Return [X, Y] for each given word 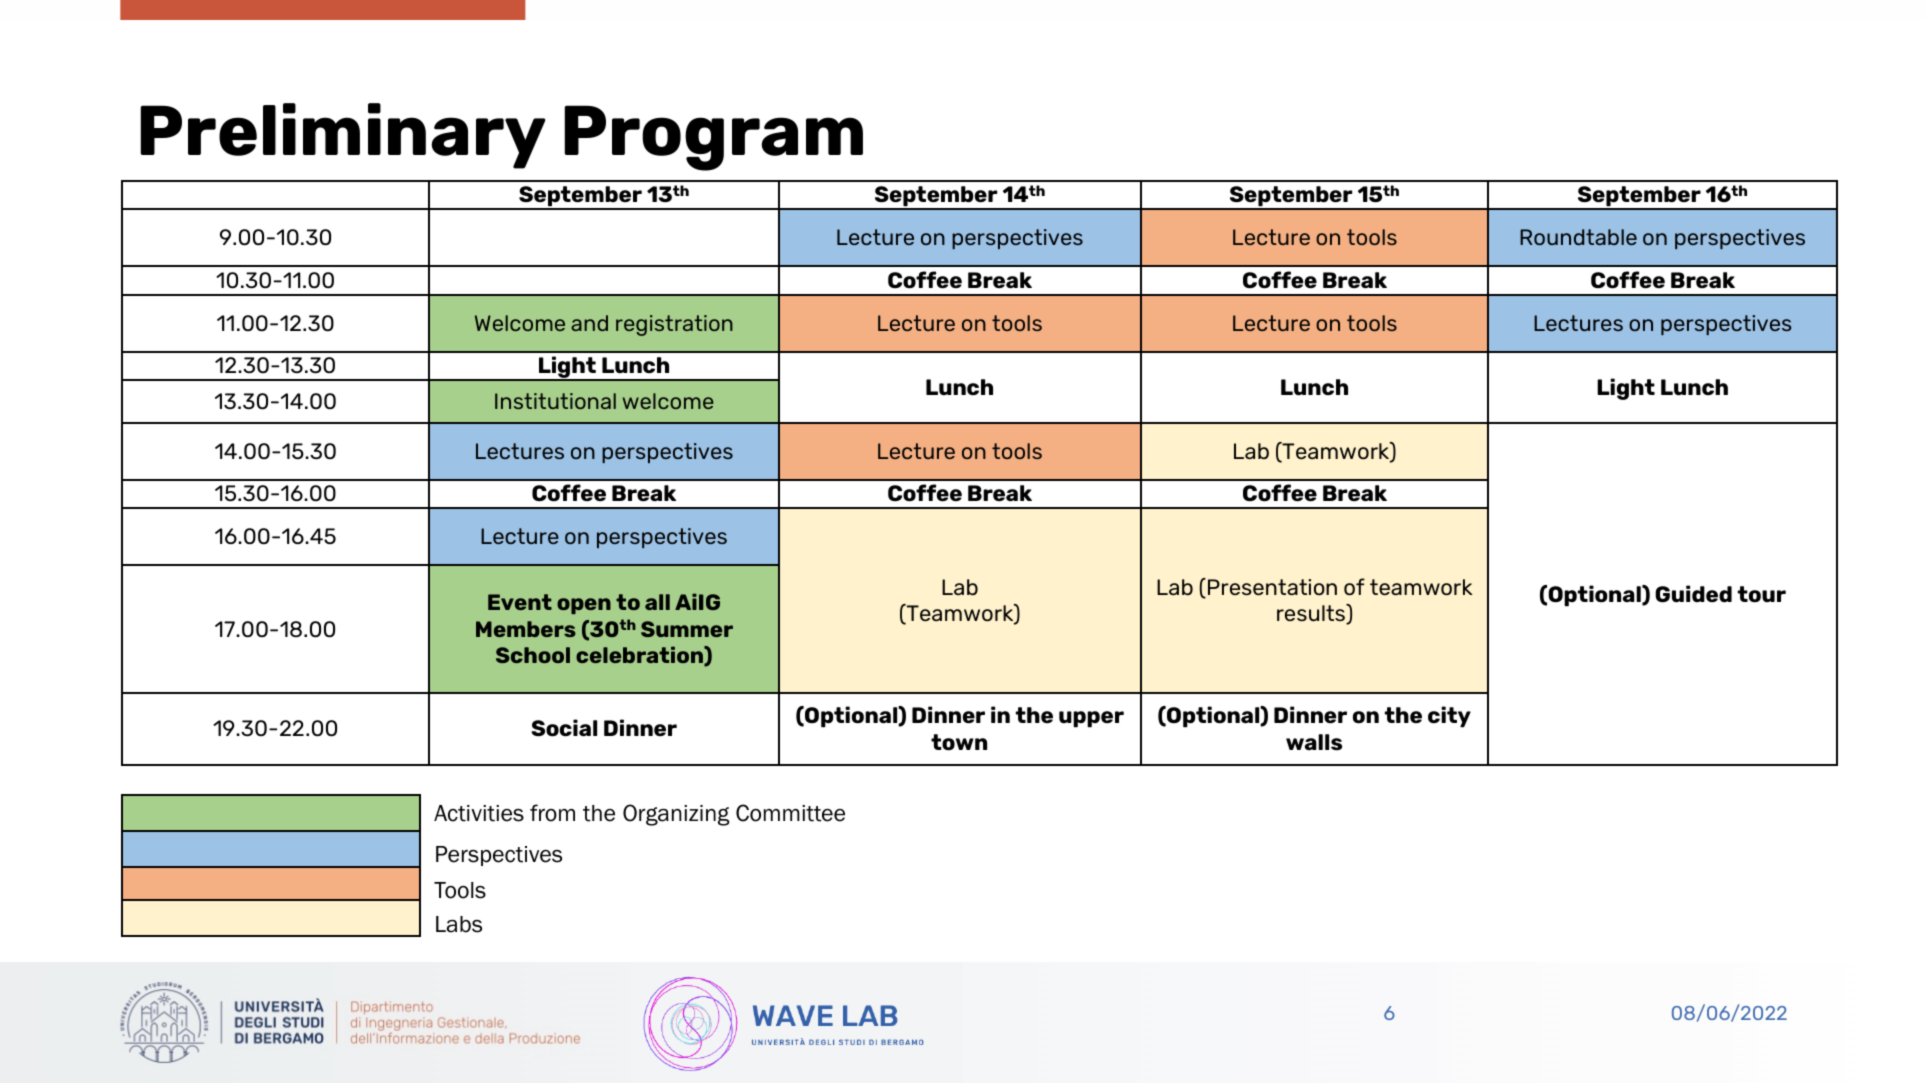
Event [520, 602]
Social [564, 728]
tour [1762, 594]
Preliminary [343, 136]
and [589, 323]
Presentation [1272, 587]
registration [674, 325]
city [1449, 717]
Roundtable [1578, 237]
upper [1091, 719]
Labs [459, 924]
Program [713, 138]
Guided [1693, 594]
